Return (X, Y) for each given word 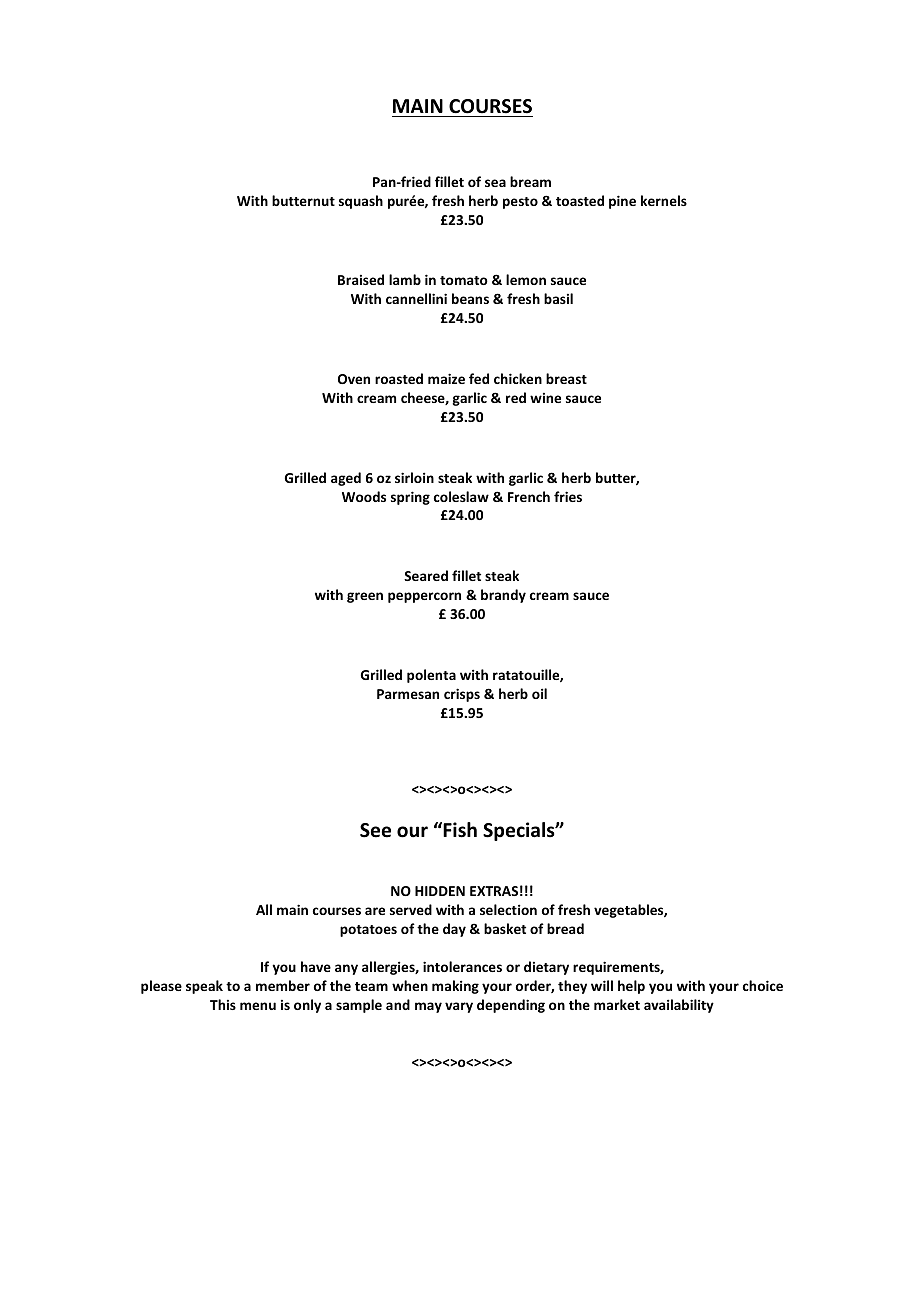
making (455, 987)
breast (566, 378)
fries (568, 496)
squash (361, 202)
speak (204, 987)
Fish (459, 830)
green (365, 597)
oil (539, 693)
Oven (354, 379)
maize (446, 378)
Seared (426, 575)
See (375, 830)
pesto (520, 203)
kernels (664, 200)
